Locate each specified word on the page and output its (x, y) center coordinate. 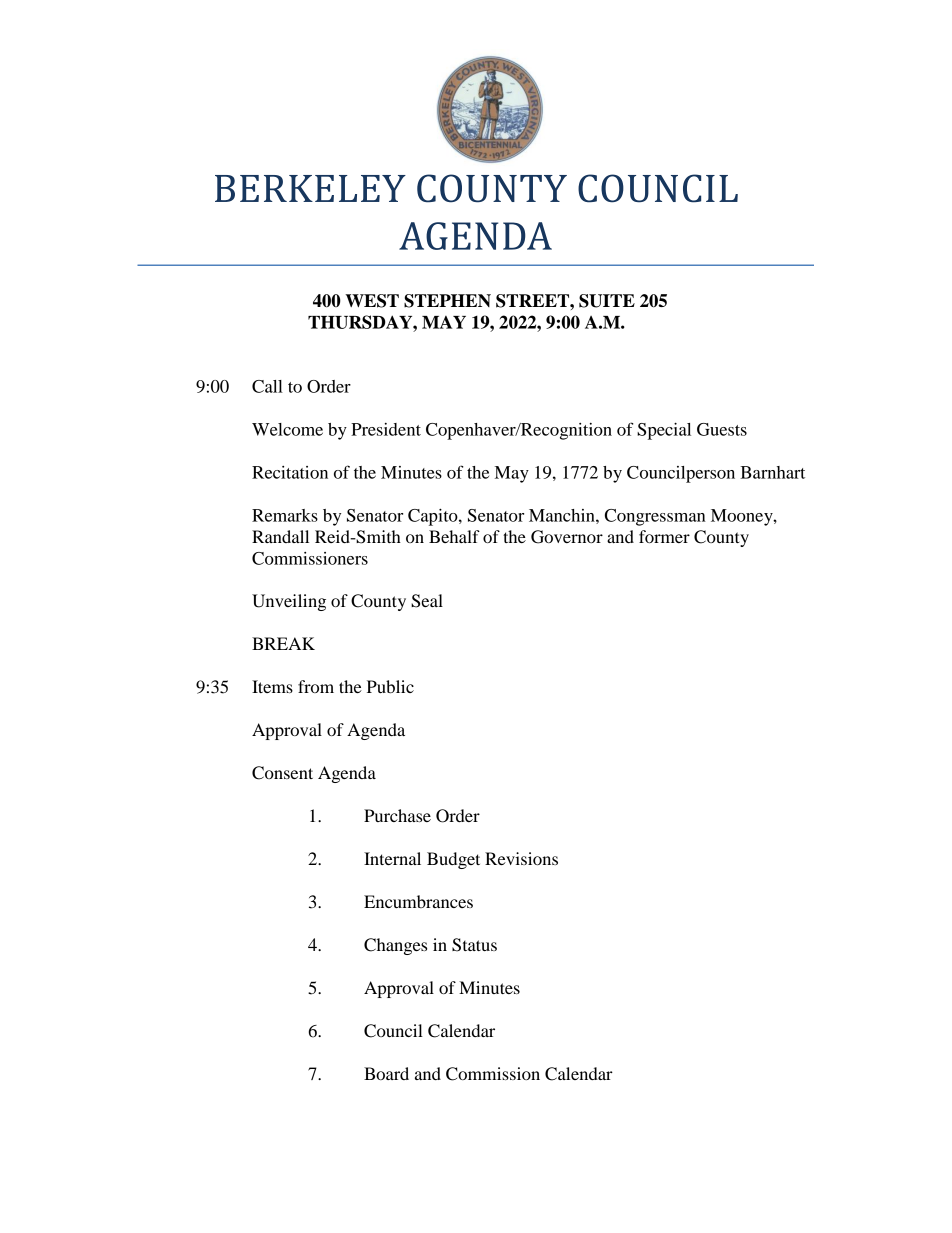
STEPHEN (447, 301)
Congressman (655, 517)
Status (474, 945)
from (316, 686)
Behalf (454, 536)
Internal (392, 858)
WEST (372, 301)
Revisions (521, 858)
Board (386, 1073)
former (664, 536)
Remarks (285, 515)
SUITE (607, 301)
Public (390, 686)
